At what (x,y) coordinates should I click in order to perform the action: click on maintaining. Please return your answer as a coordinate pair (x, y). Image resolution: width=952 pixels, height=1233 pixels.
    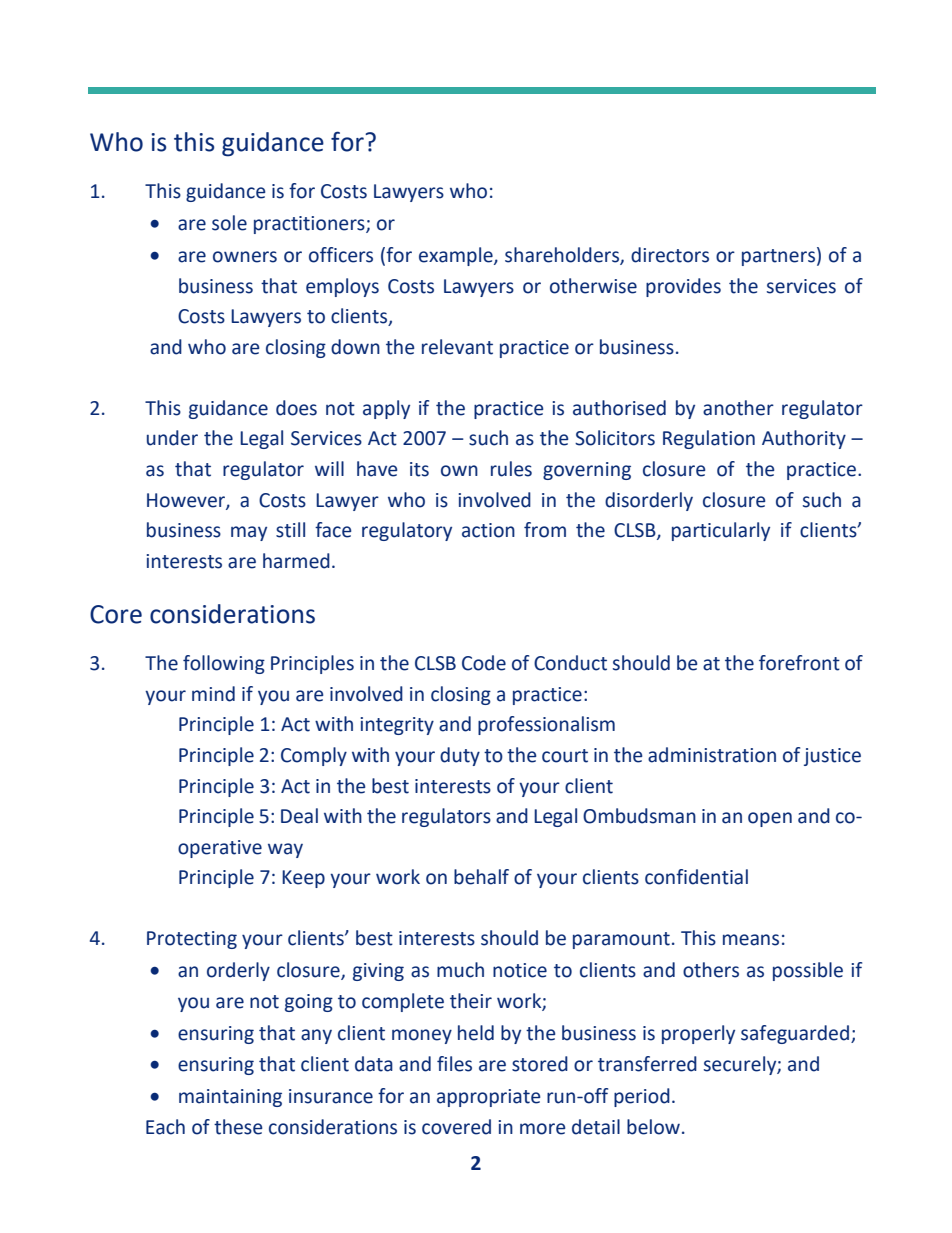
    Looking at the image, I should click on (230, 1098).
